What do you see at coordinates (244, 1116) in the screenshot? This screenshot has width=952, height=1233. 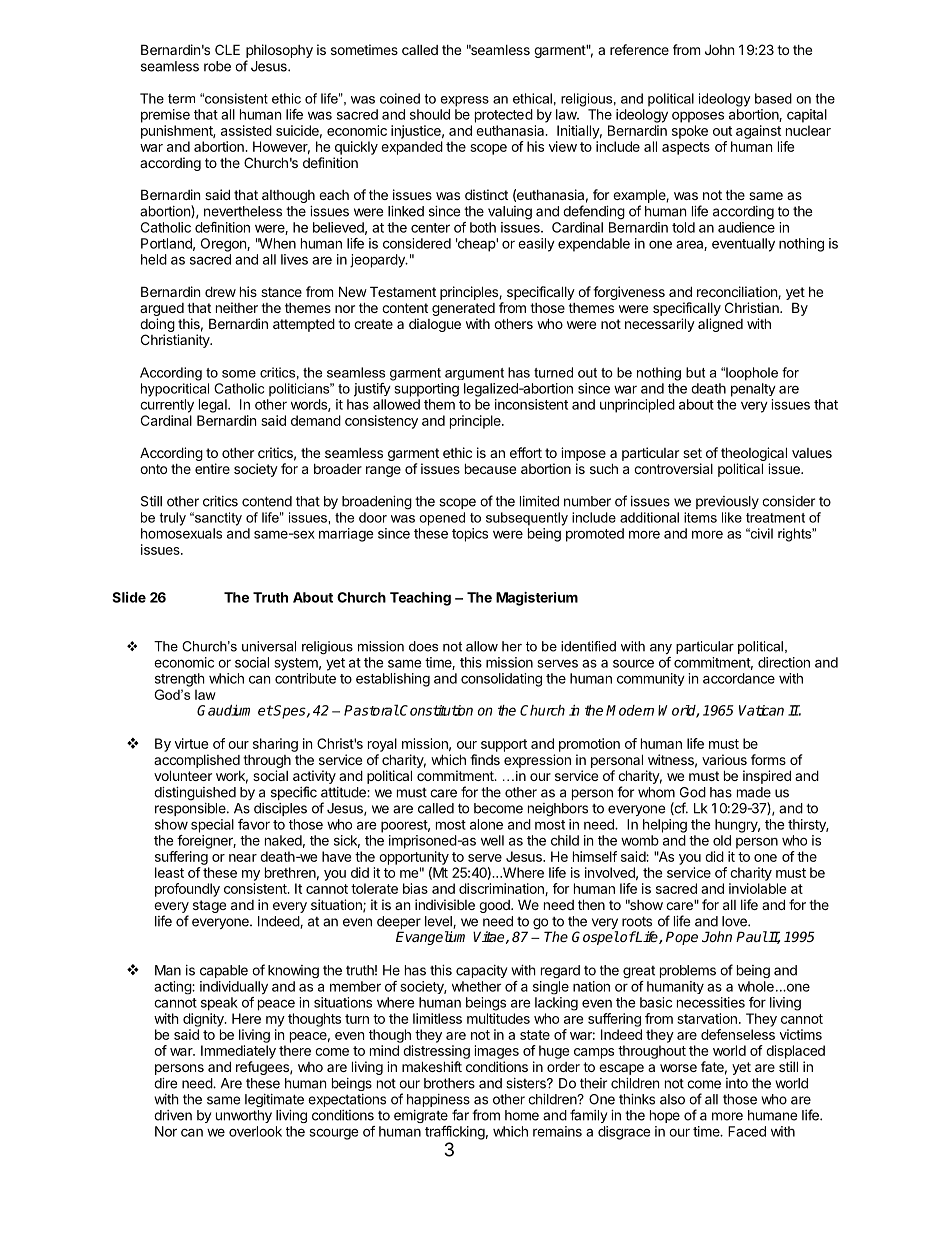 I see `unworthy` at bounding box center [244, 1116].
